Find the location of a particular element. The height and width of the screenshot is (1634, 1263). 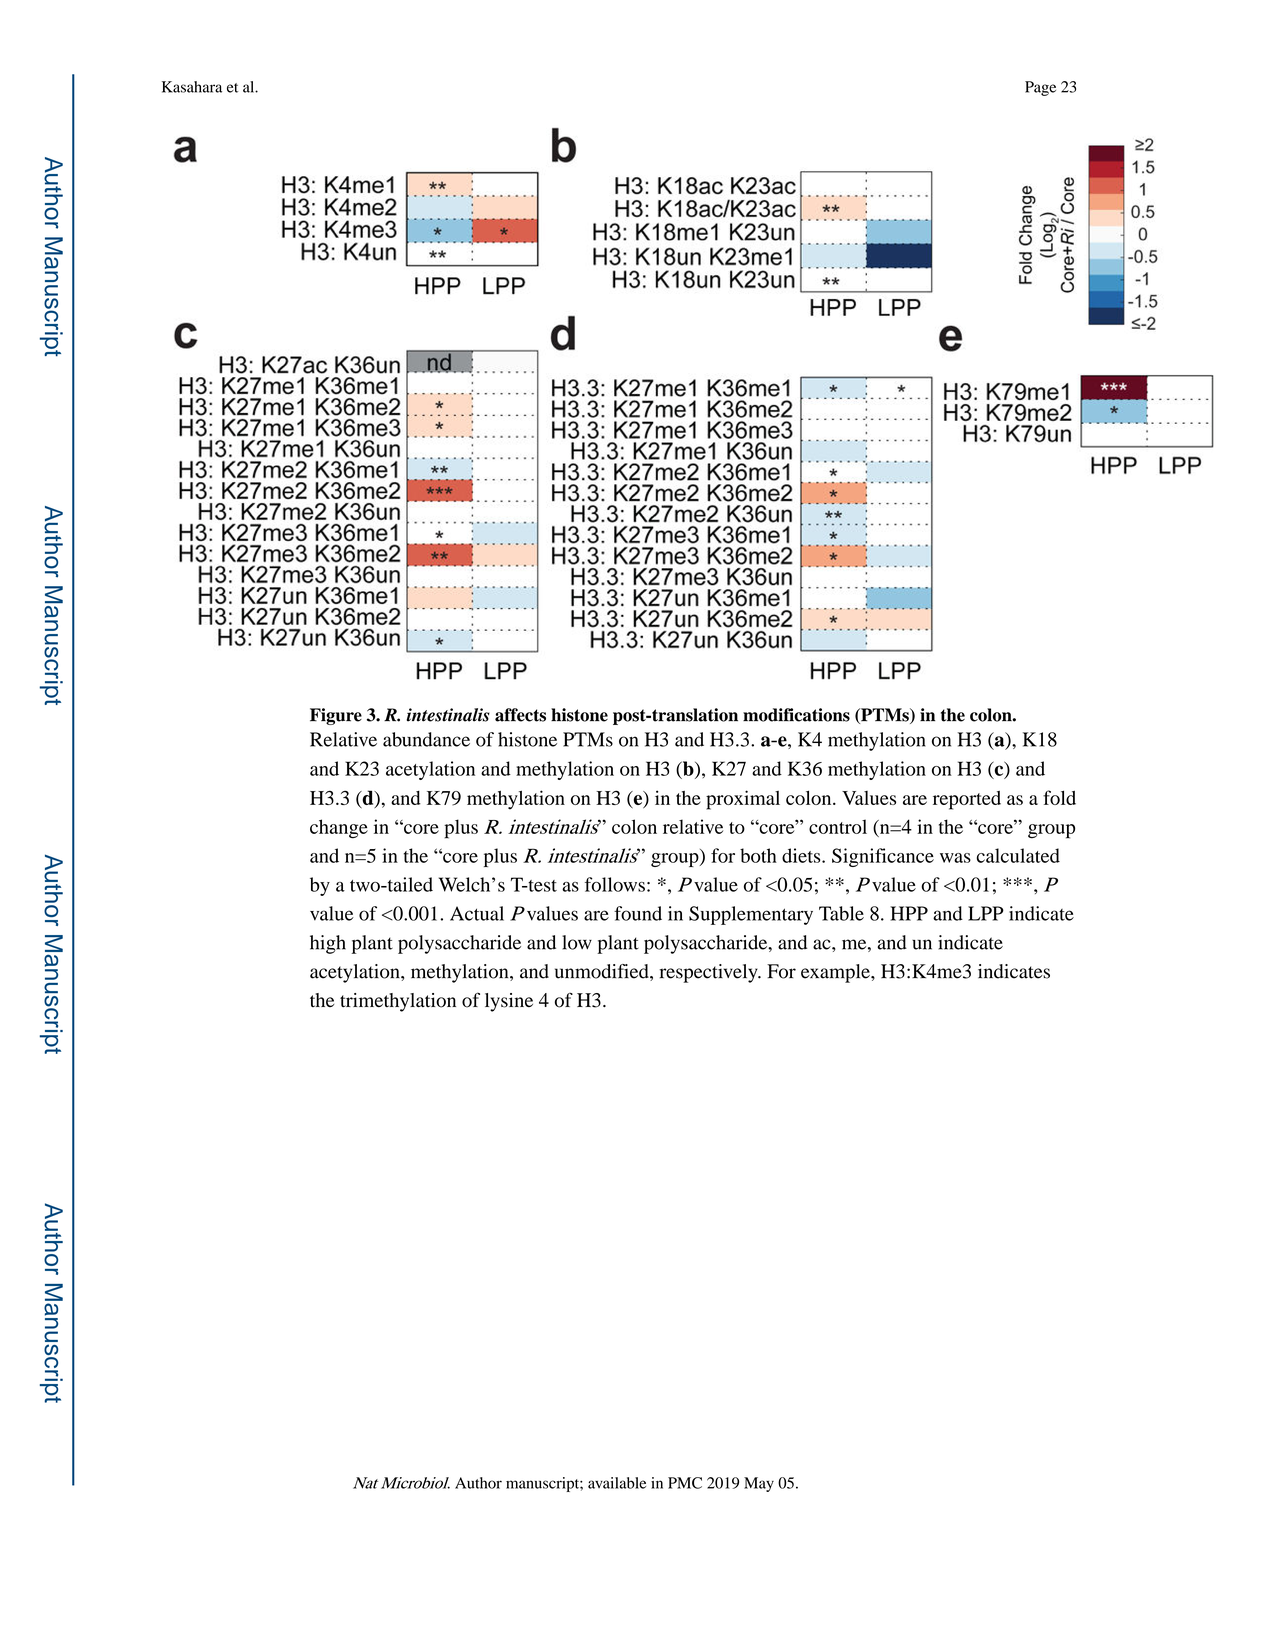

Figure is located at coordinates (336, 716).
